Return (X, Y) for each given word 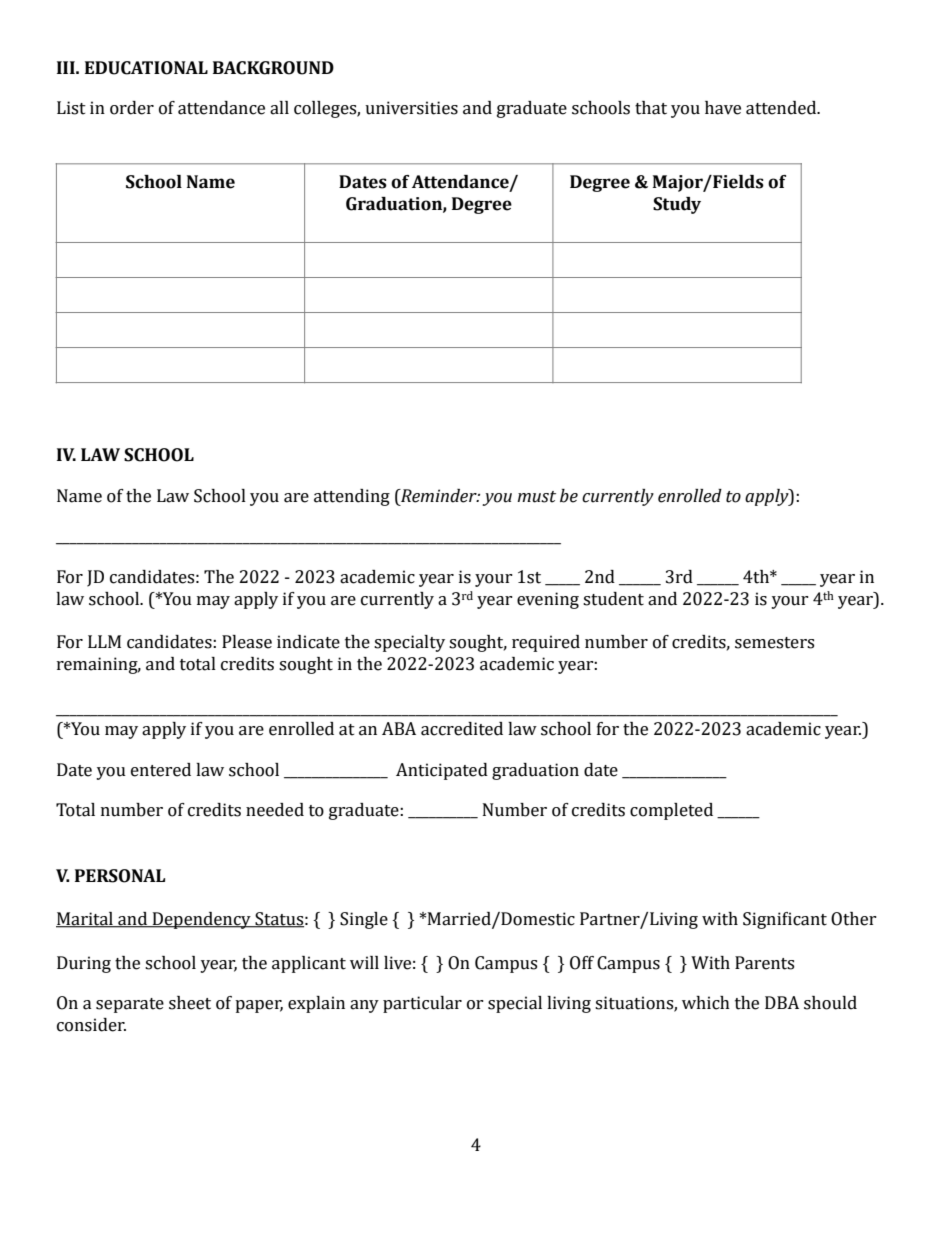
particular (422, 1004)
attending (352, 497)
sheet (190, 1003)
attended (782, 108)
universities (411, 108)
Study (677, 205)
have (723, 108)
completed (671, 811)
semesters (774, 643)
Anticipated (442, 771)
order (132, 108)
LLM (104, 641)
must (536, 497)
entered (161, 770)
